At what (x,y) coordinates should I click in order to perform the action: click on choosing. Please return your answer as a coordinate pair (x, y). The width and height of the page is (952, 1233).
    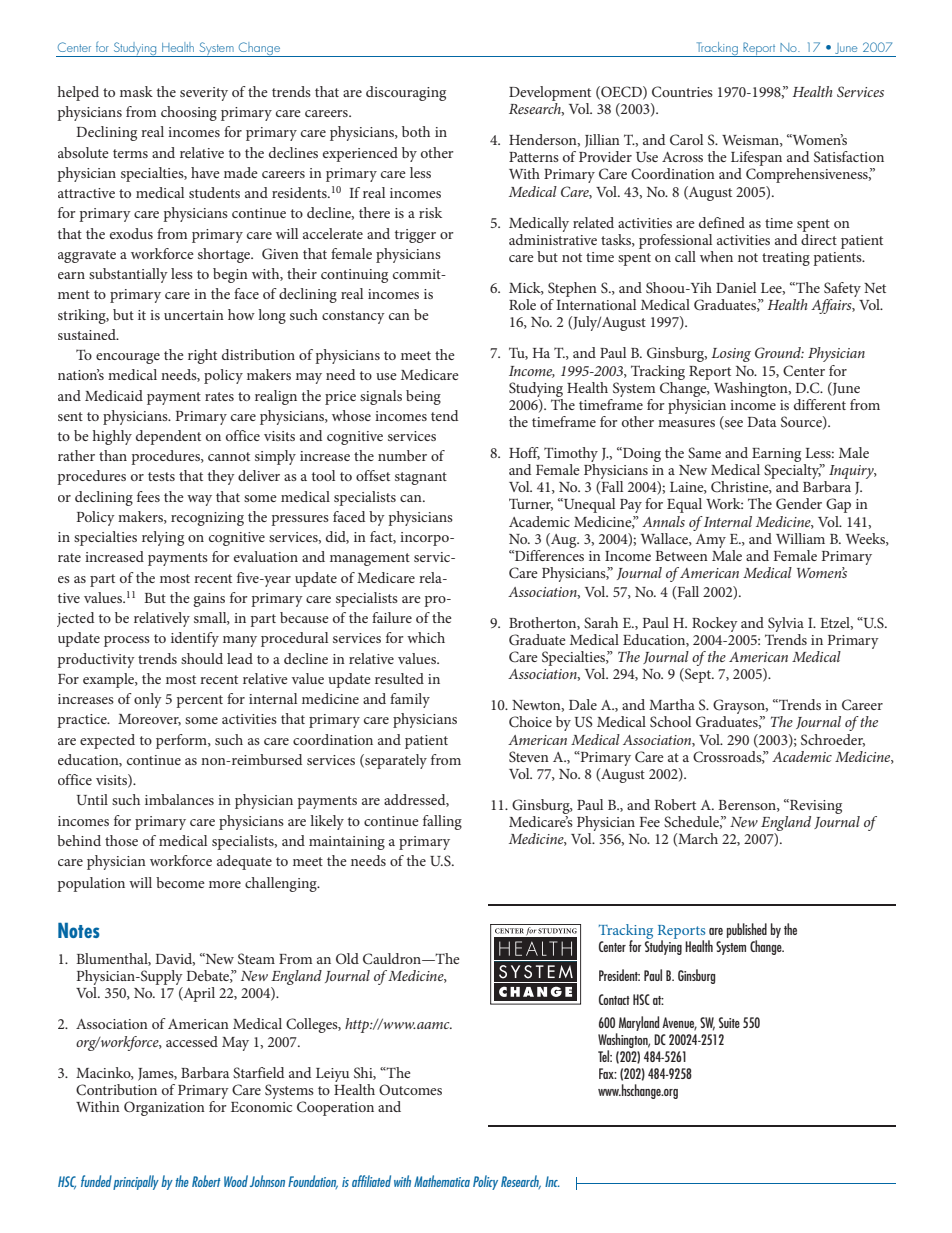
    Looking at the image, I should click on (189, 113).
